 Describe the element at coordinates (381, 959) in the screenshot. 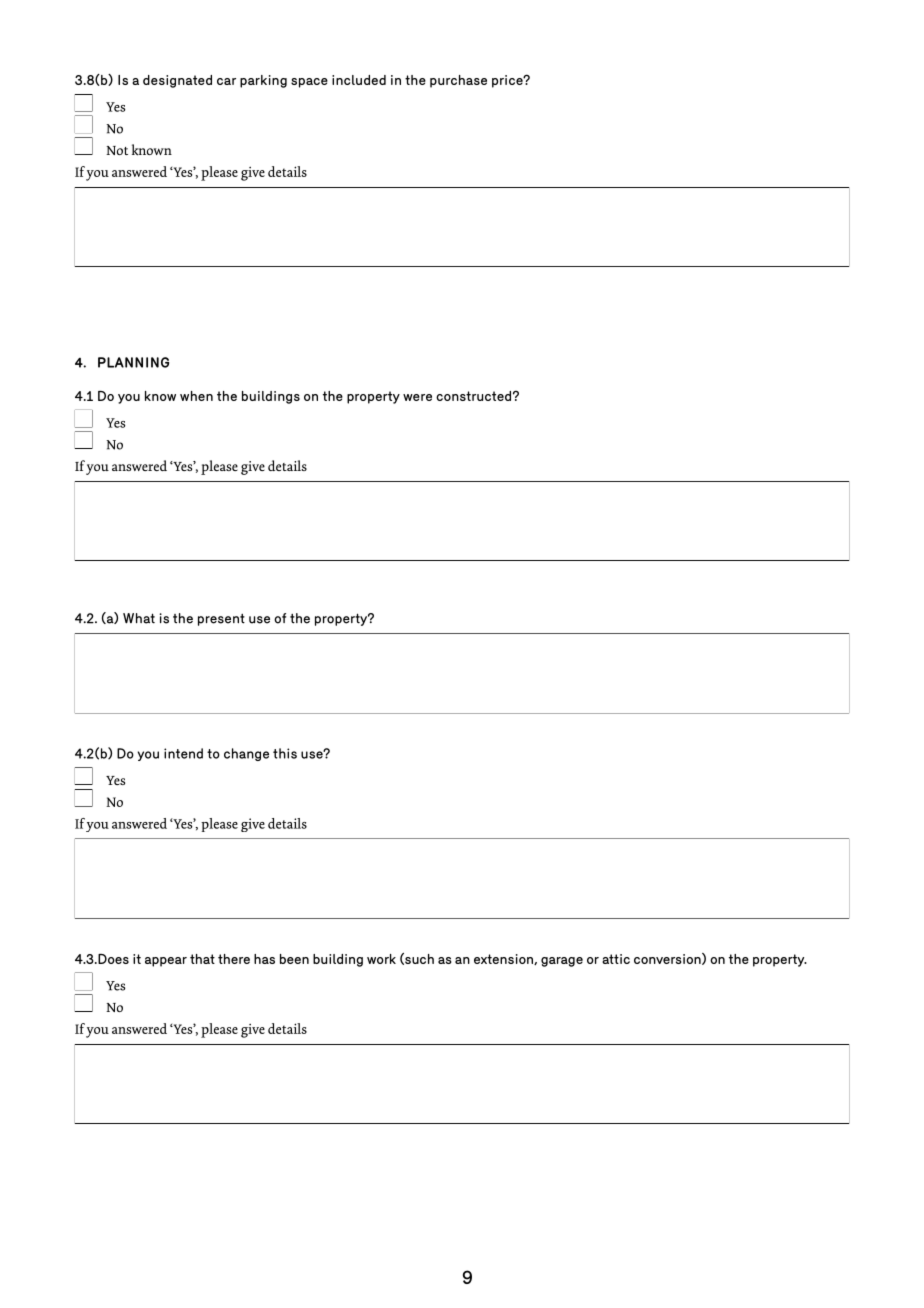

I see `work` at that location.
